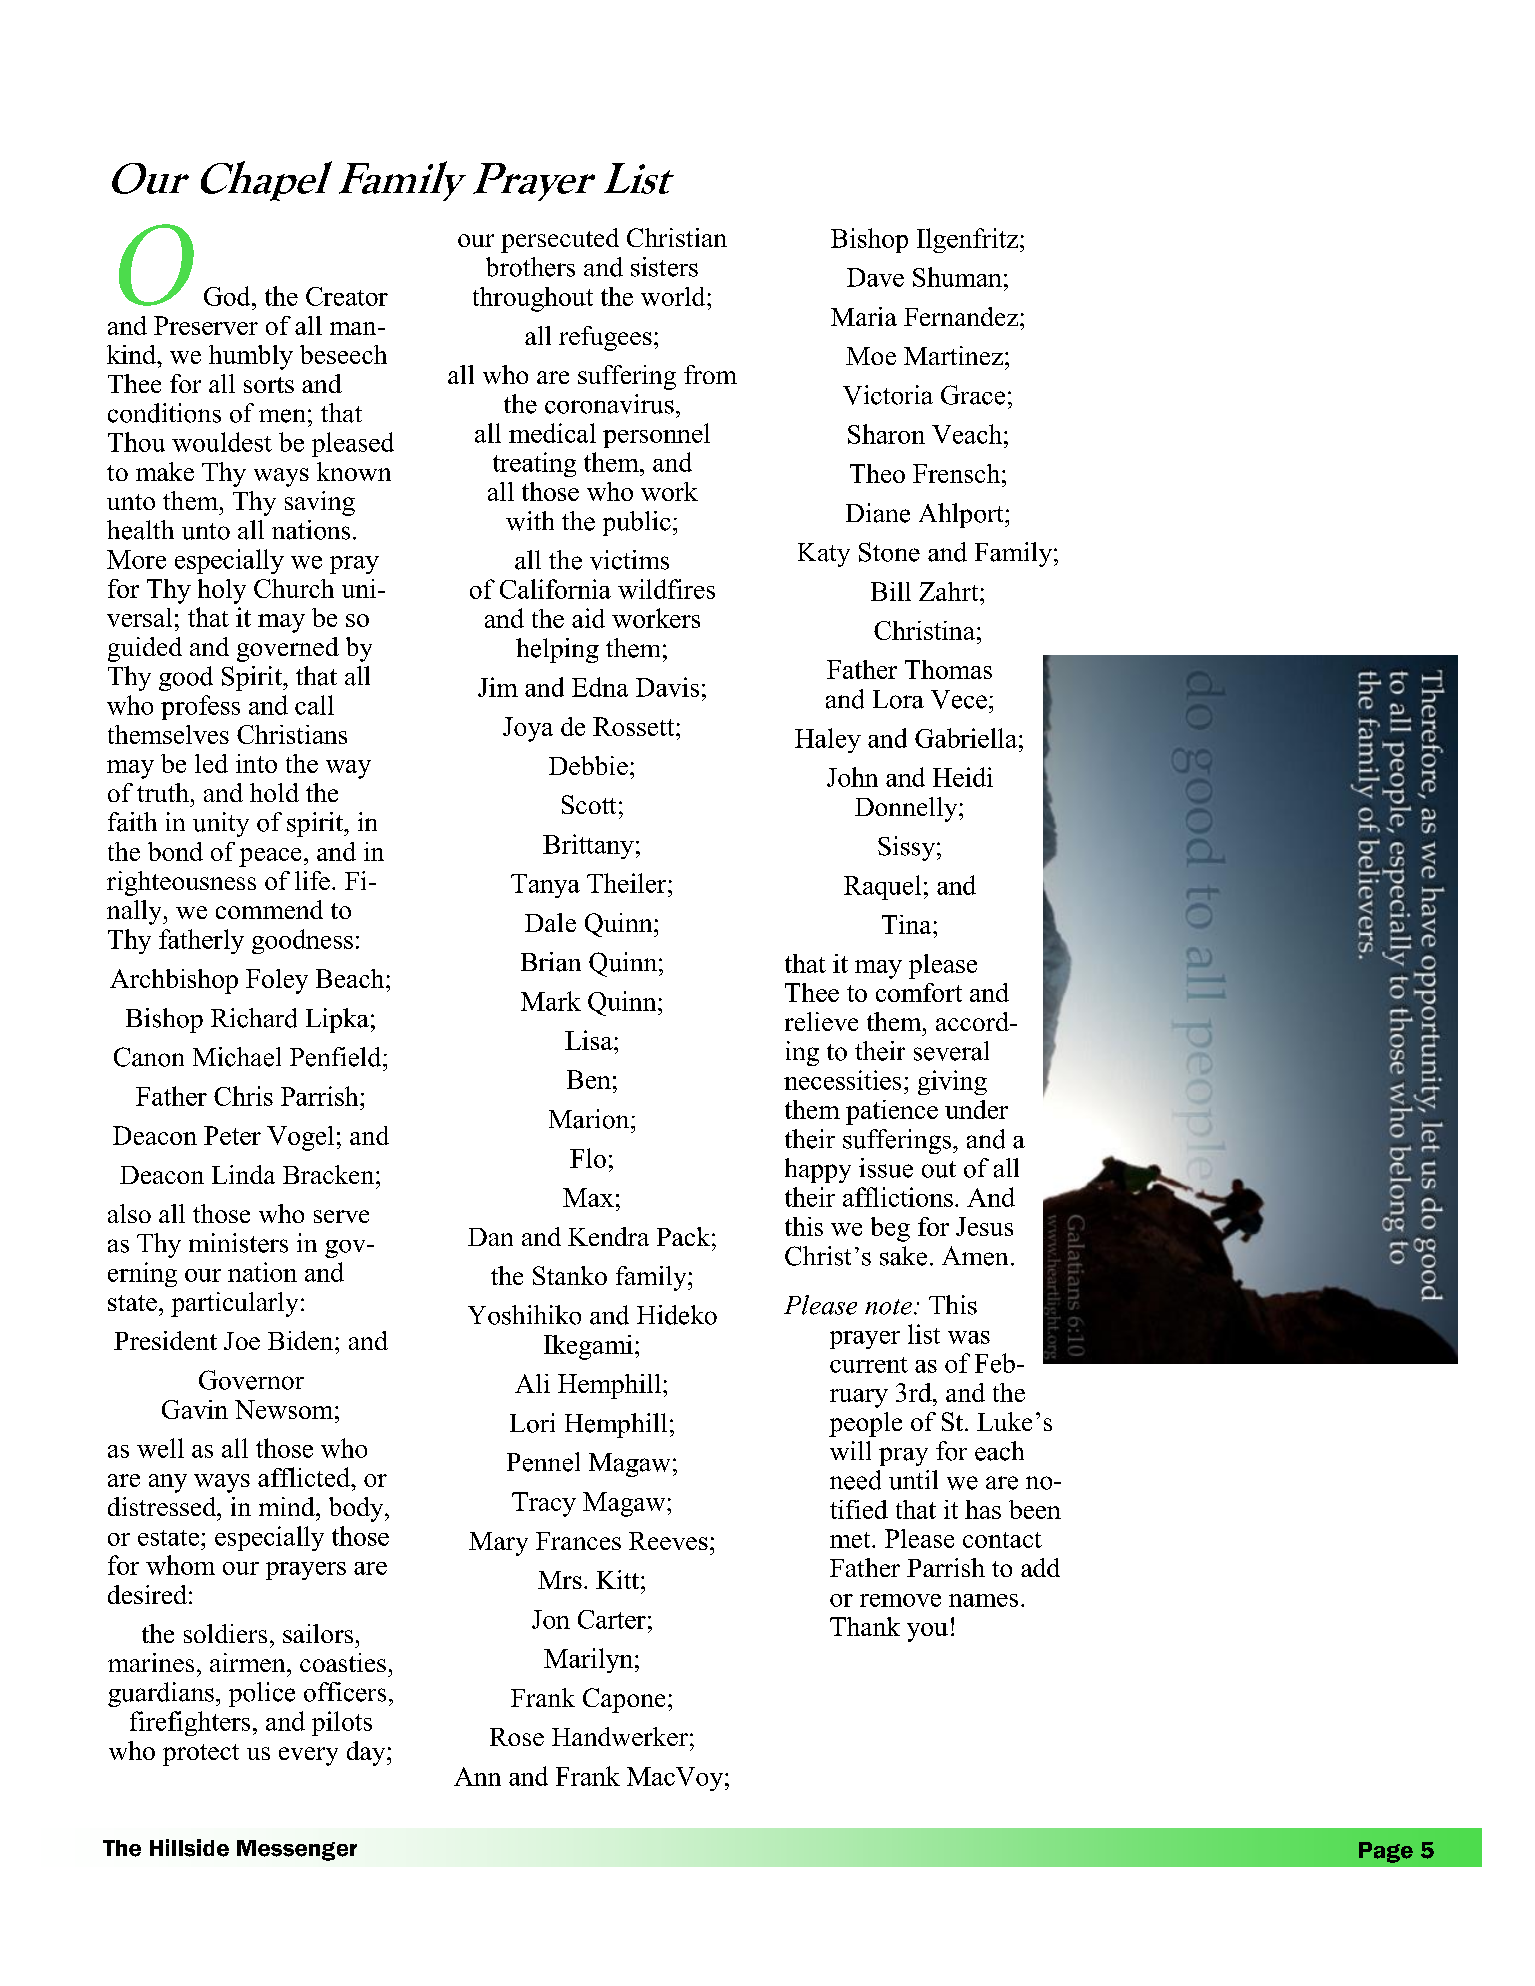 Image resolution: width=1535 pixels, height=1986 pixels. Describe the element at coordinates (976, 1109) in the document. I see `under` at that location.
